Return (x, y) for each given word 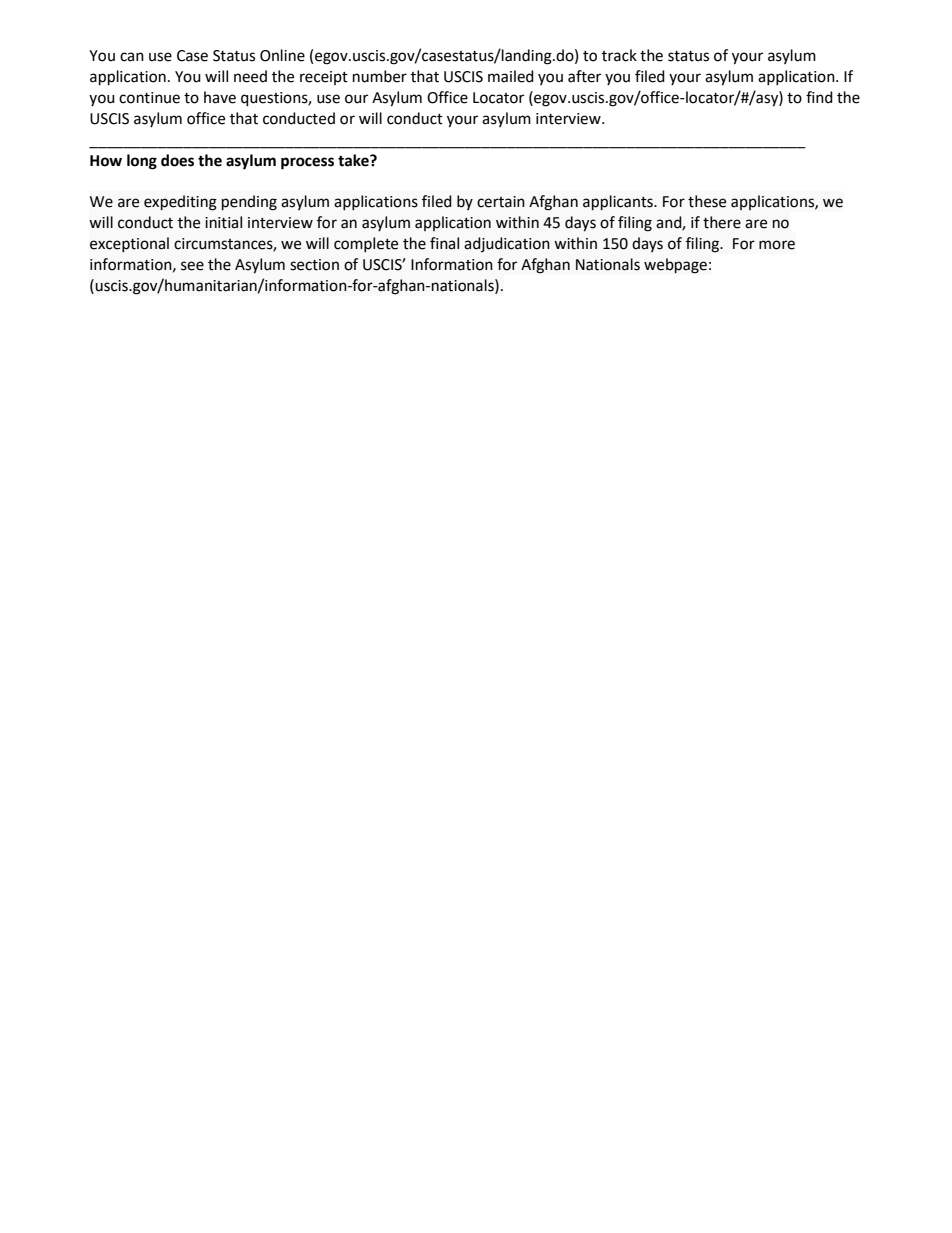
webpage (675, 266)
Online (282, 55)
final (444, 243)
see (192, 266)
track (619, 55)
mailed (511, 76)
